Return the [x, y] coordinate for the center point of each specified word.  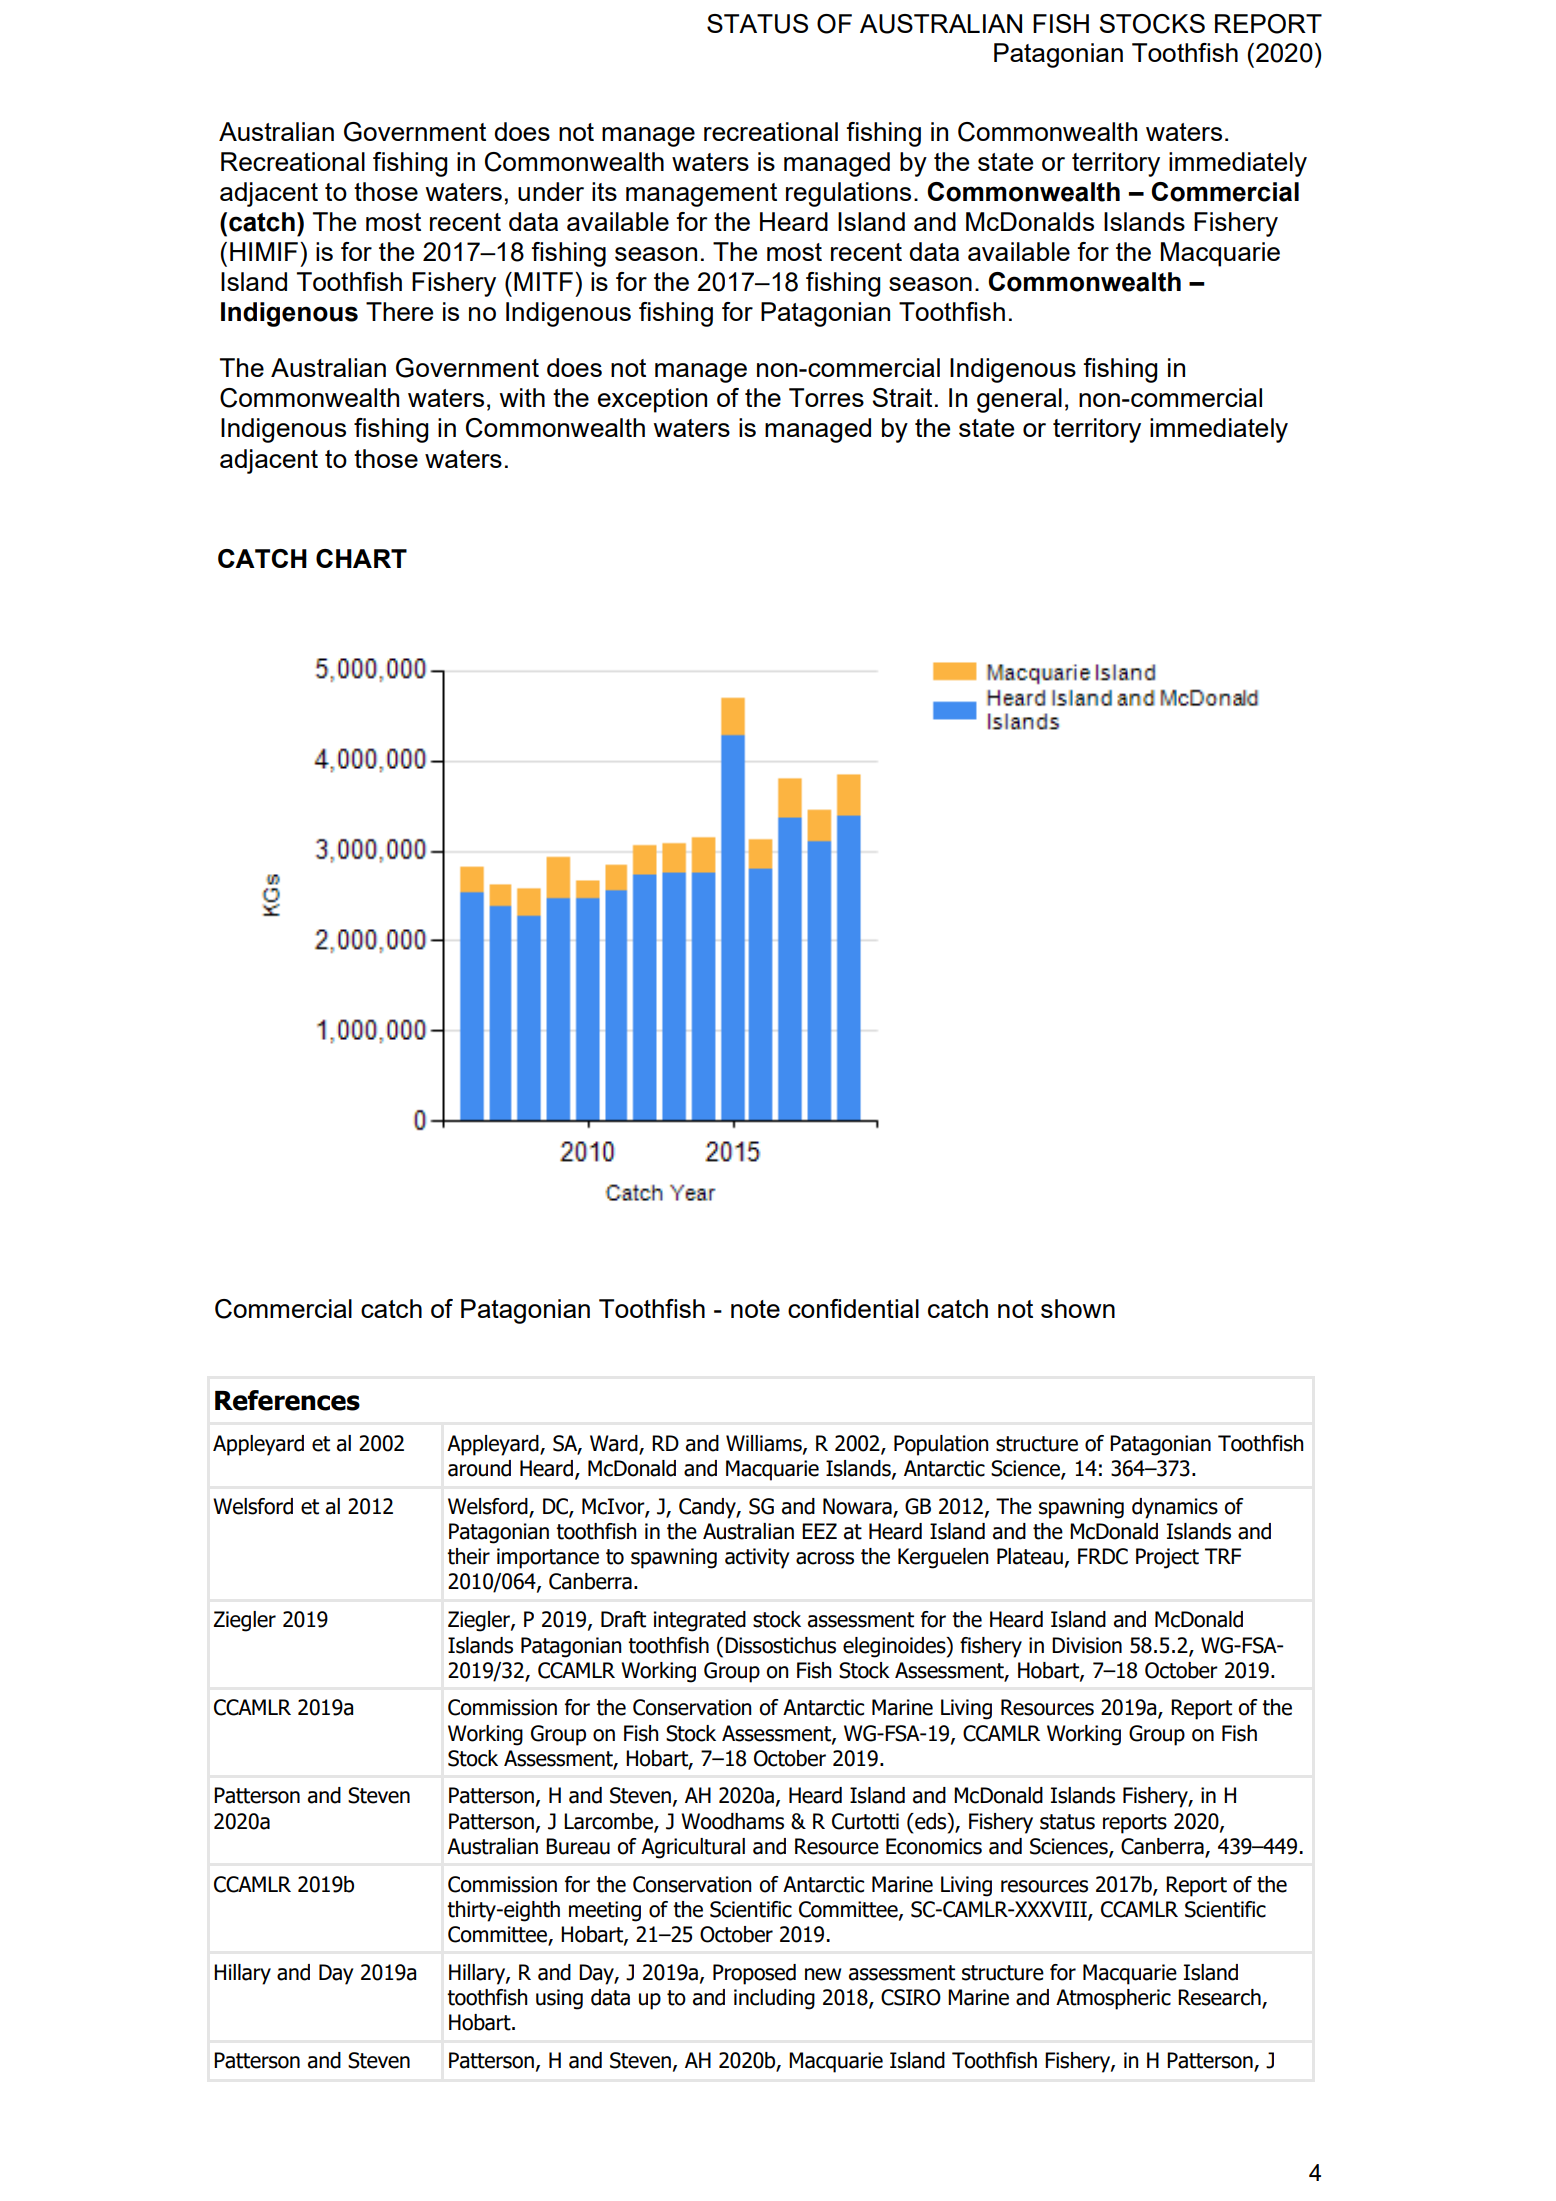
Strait [902, 397]
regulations [848, 194]
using [559, 1999]
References [287, 1400]
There [399, 311]
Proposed [754, 1974]
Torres [826, 397]
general [1019, 400]
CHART [361, 558]
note [755, 1309]
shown [1078, 1308]
